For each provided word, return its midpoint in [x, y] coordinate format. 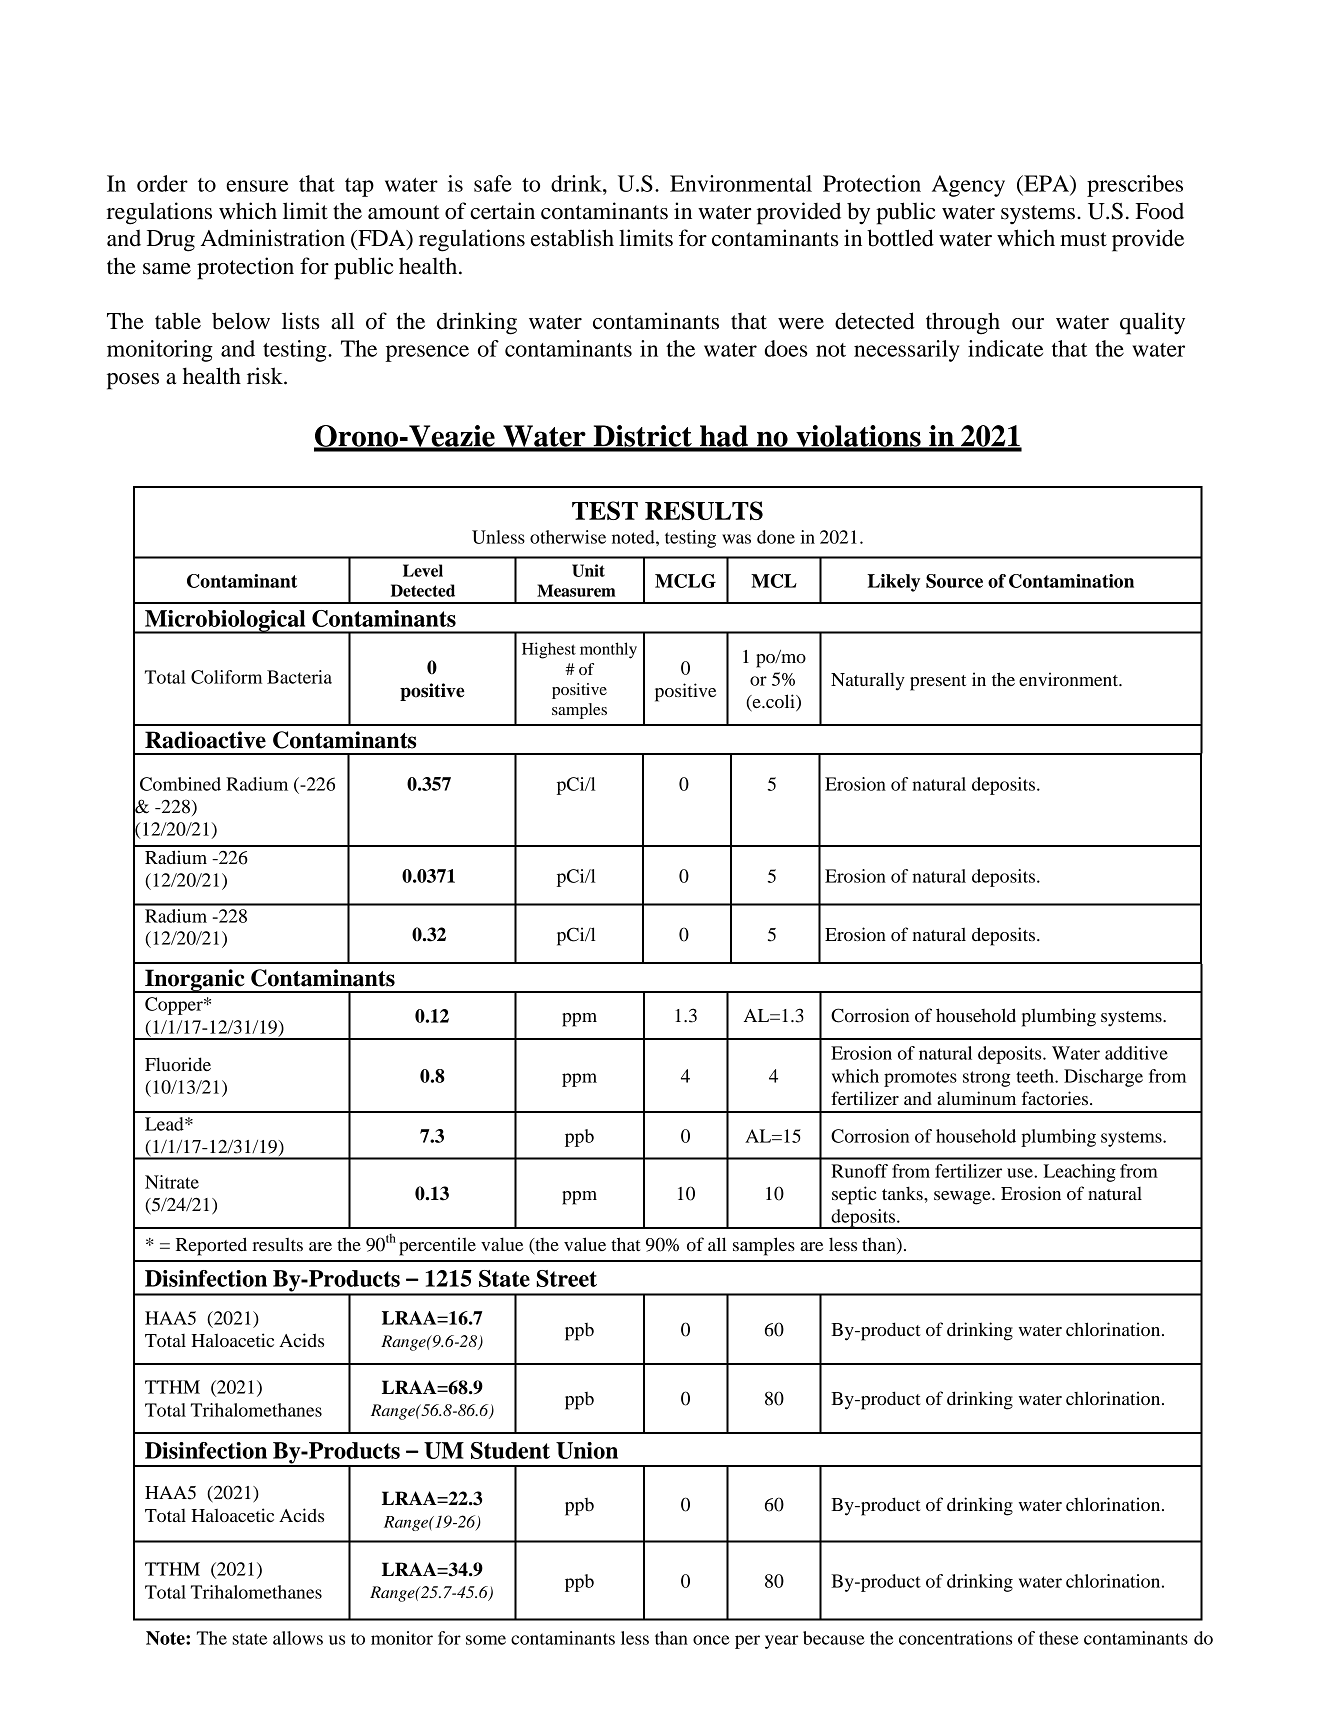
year [782, 1642]
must [1083, 239]
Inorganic [195, 981]
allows [298, 1638]
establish [572, 238]
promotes [920, 1079]
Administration [273, 238]
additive [1136, 1053]
